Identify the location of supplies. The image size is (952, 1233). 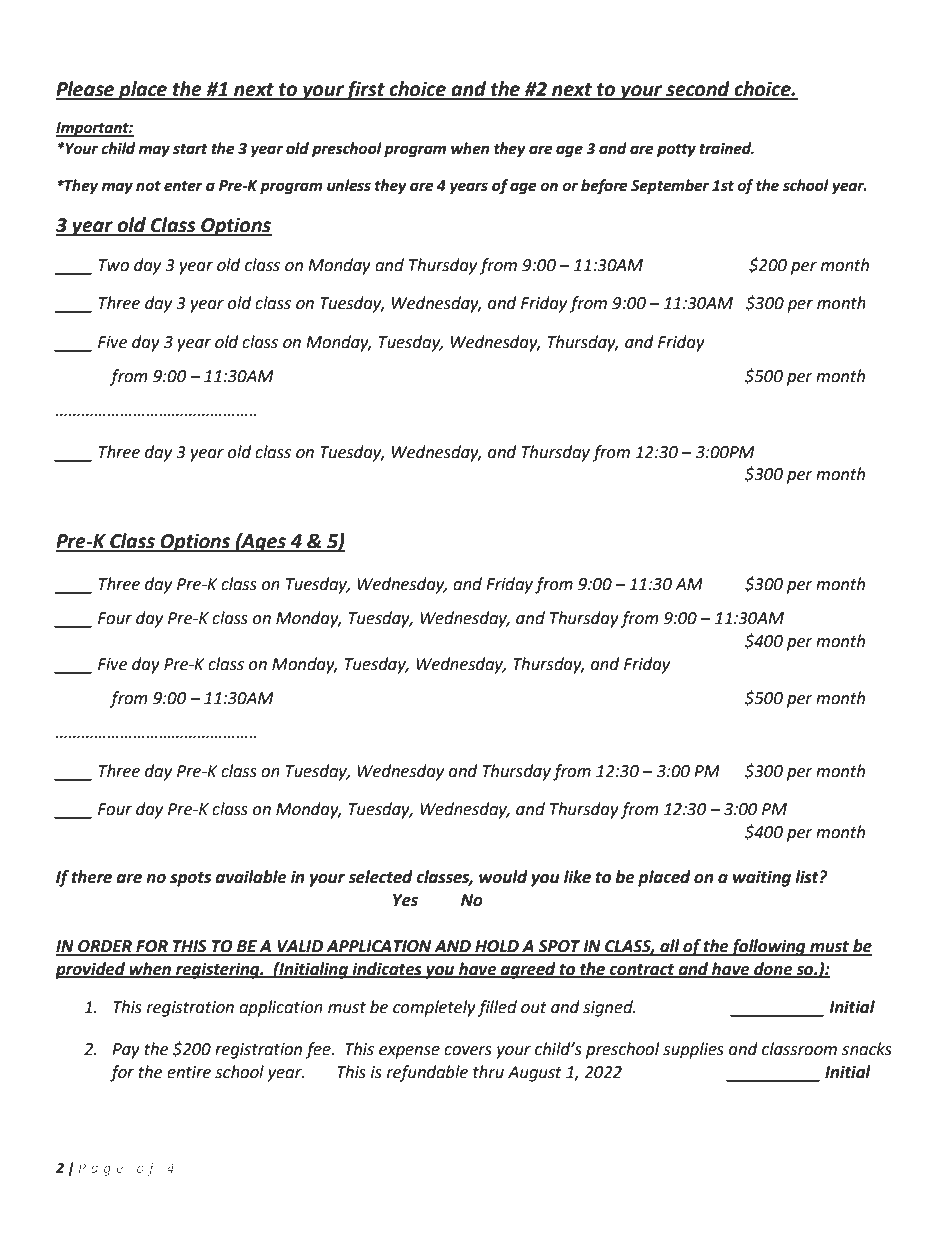
(693, 1050).
